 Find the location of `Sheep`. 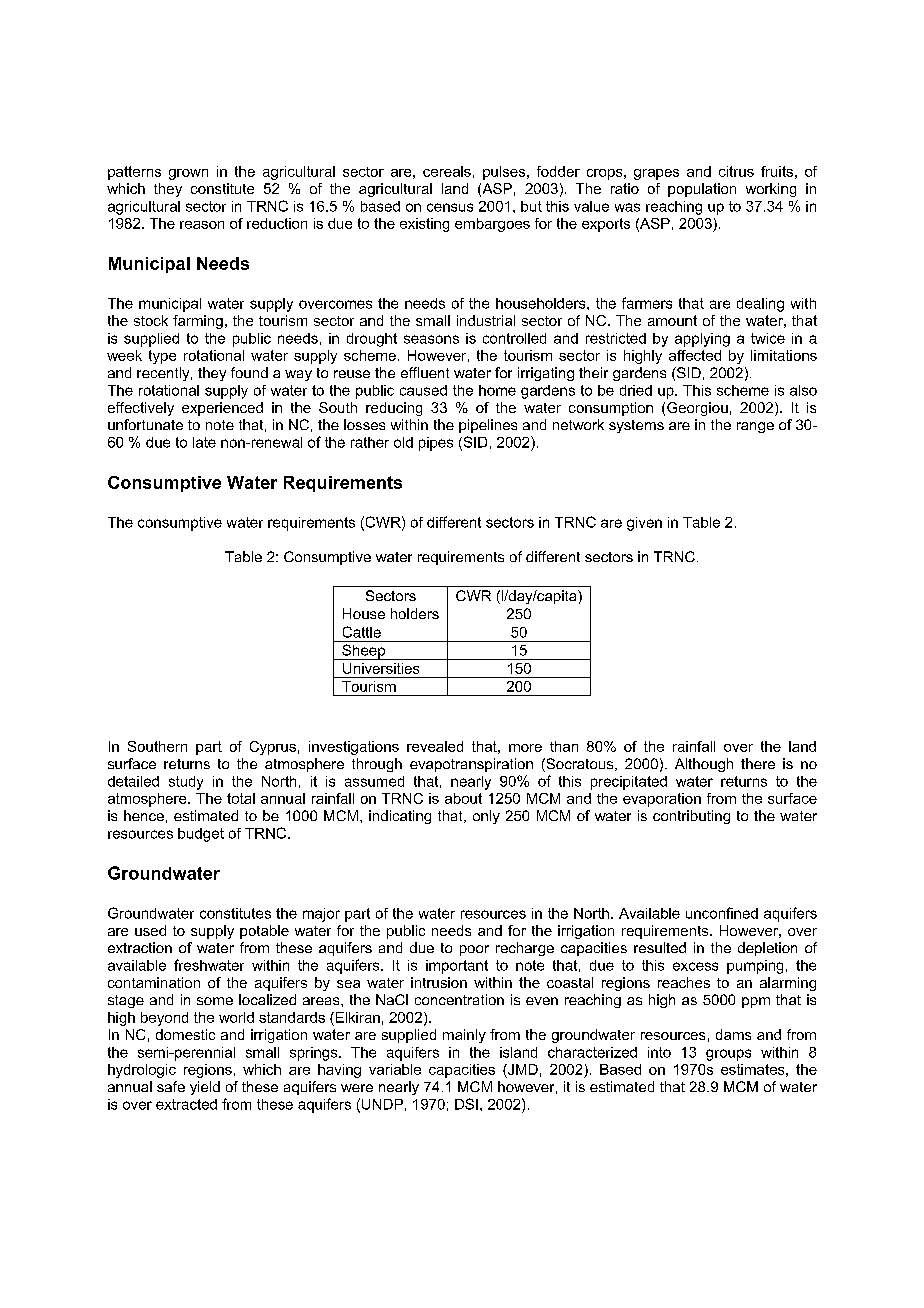

Sheep is located at coordinates (364, 652).
